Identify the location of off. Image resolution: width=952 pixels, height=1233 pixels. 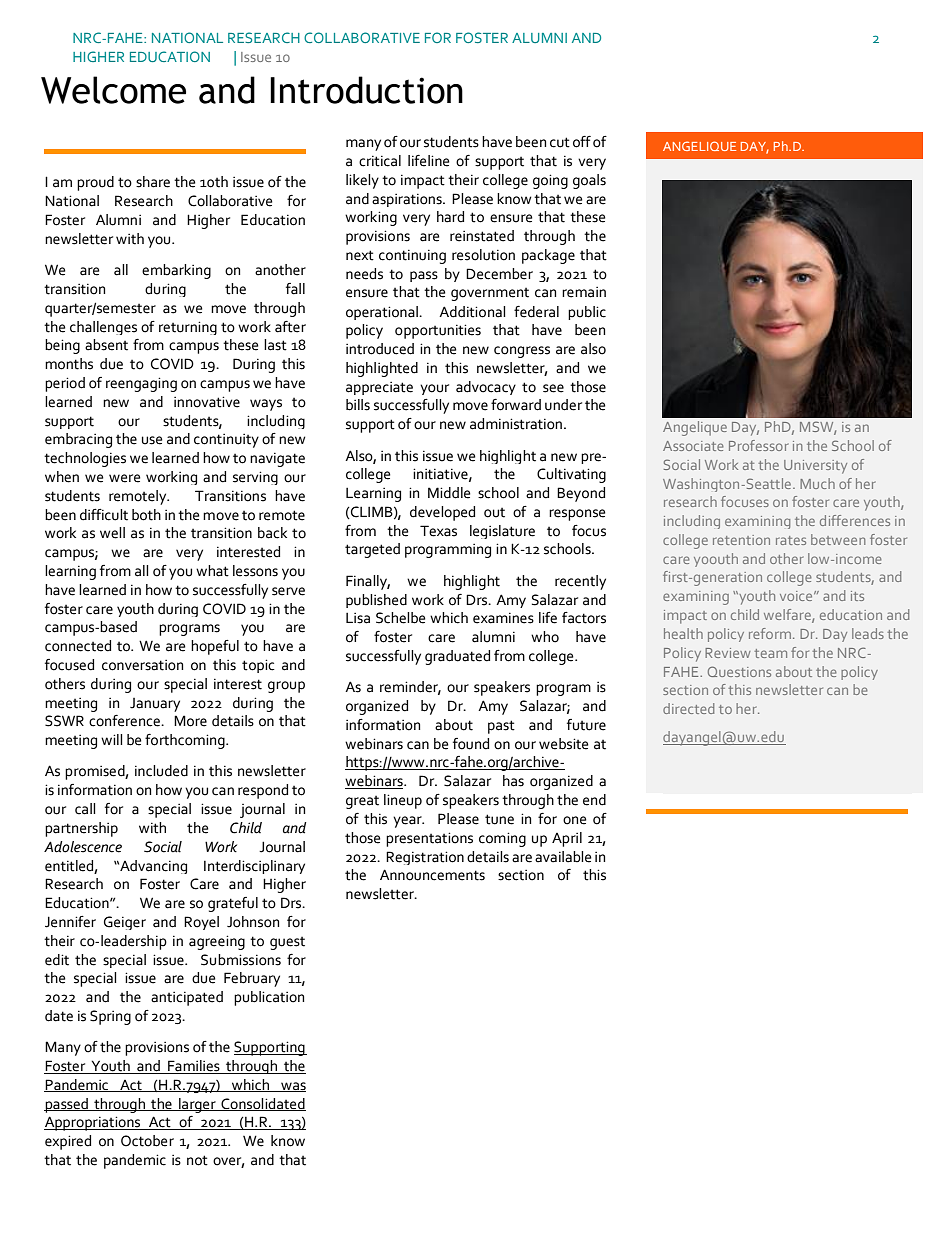
(582, 142).
